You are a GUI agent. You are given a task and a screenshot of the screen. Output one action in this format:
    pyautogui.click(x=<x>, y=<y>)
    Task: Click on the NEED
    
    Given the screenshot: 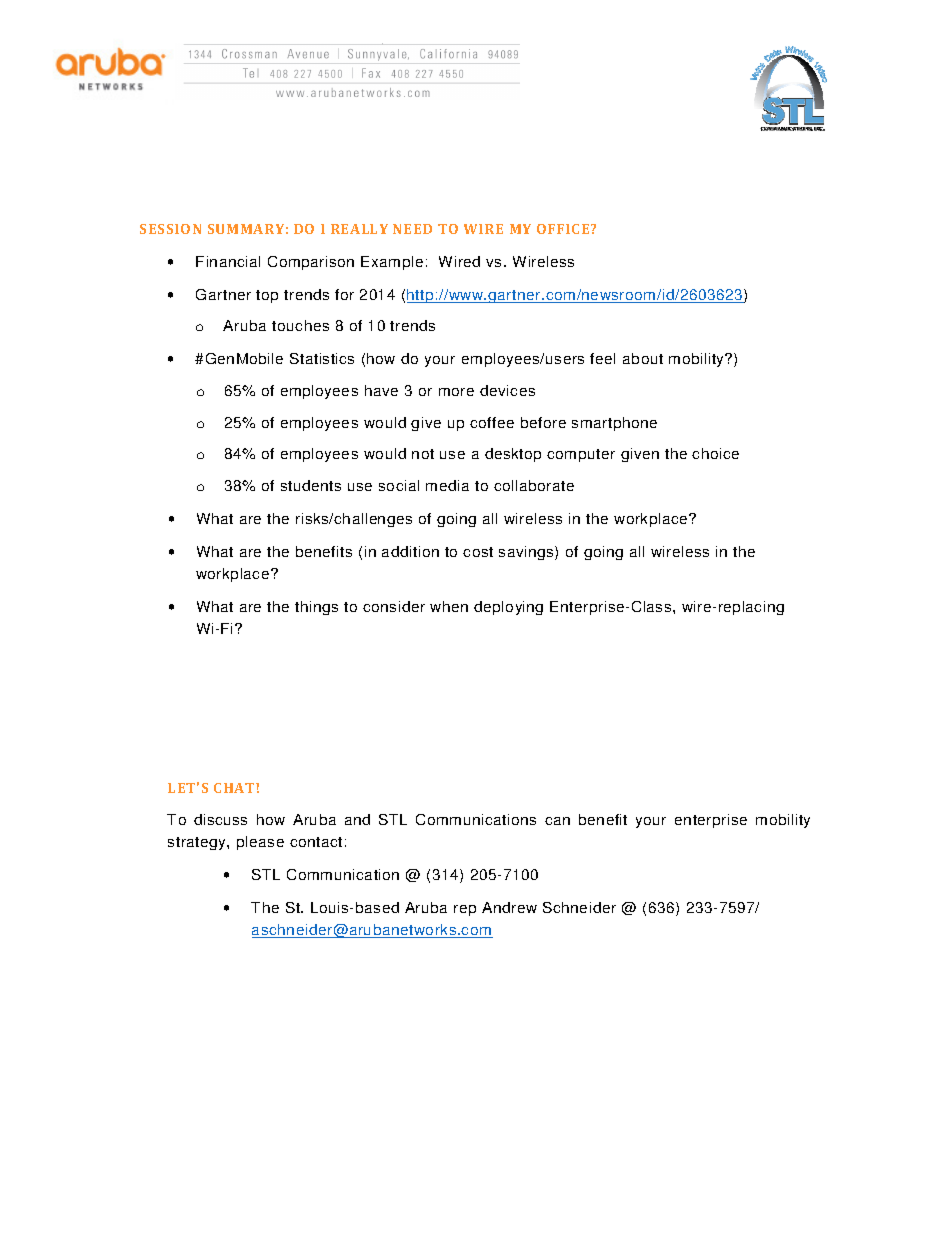 What is the action you would take?
    pyautogui.click(x=412, y=229)
